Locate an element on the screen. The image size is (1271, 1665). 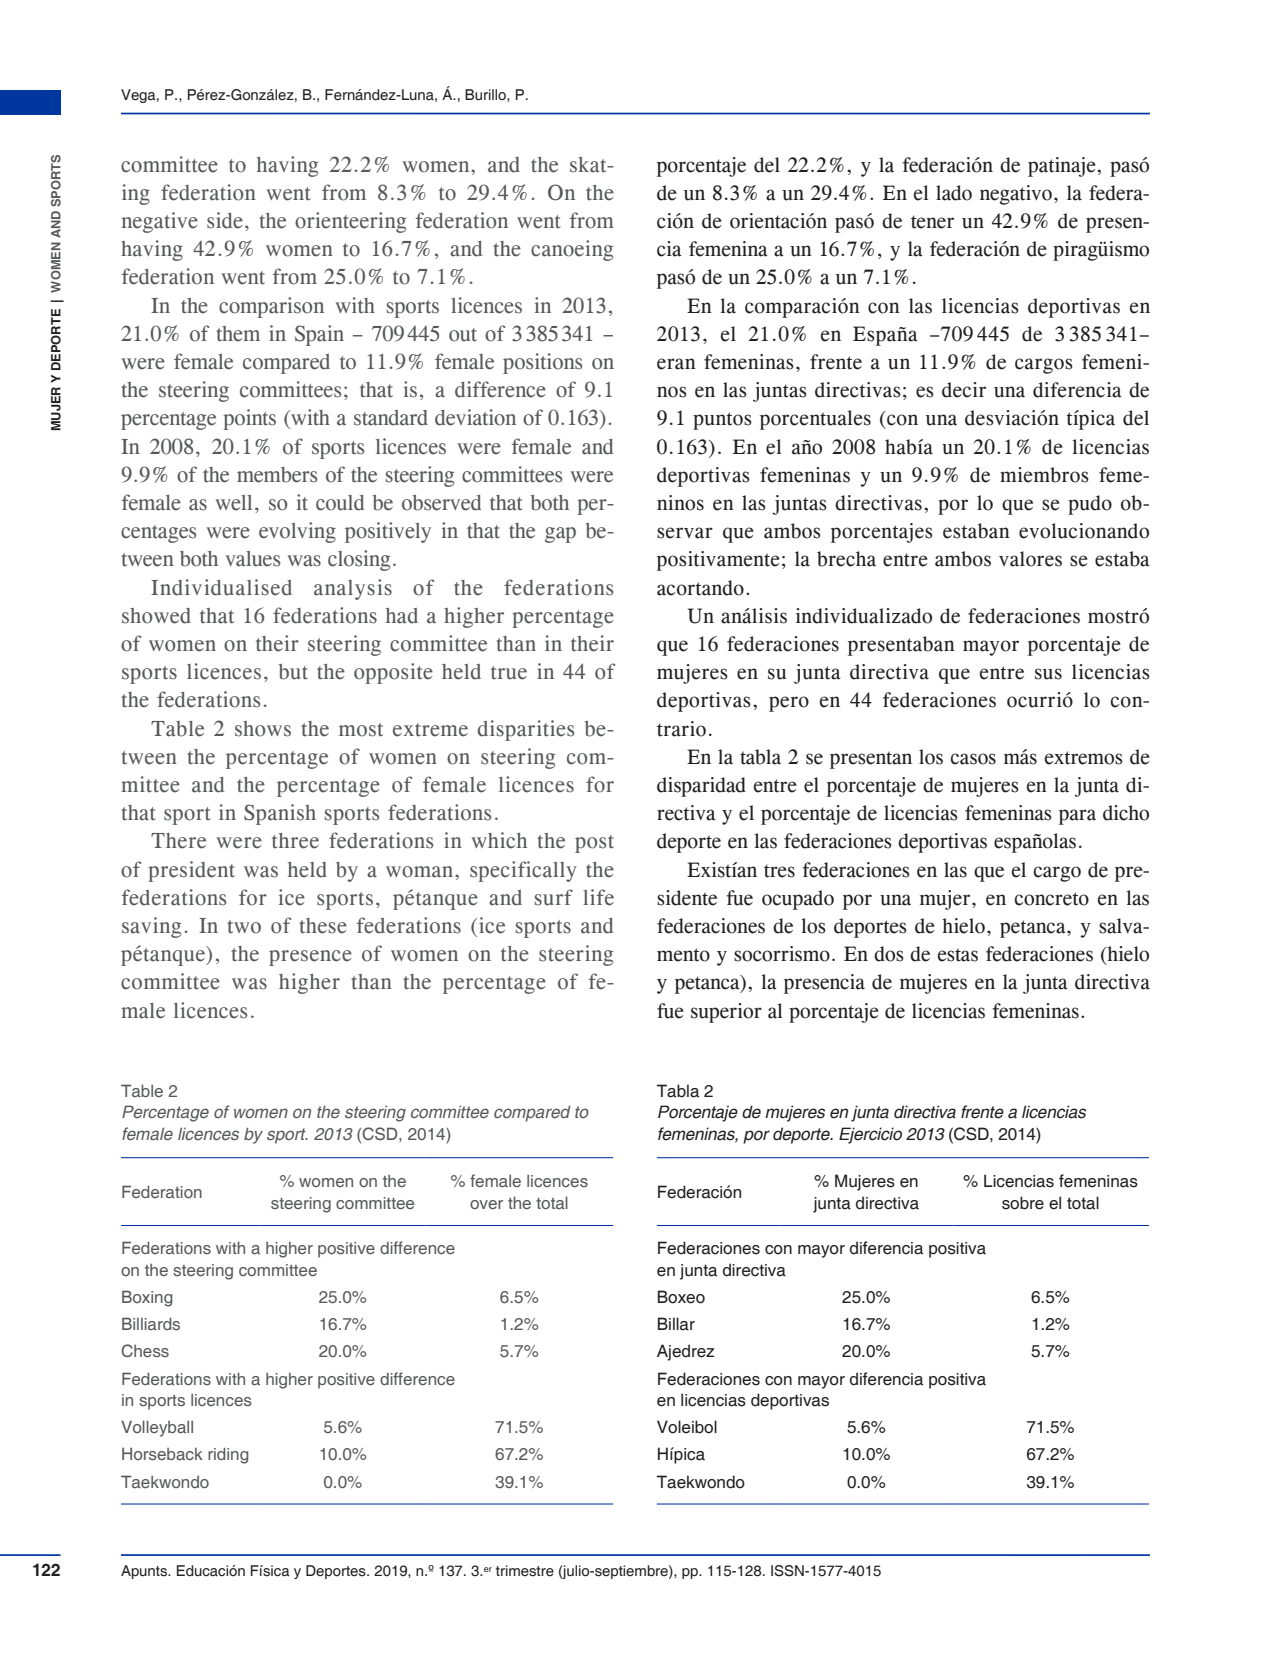
two is located at coordinates (244, 927).
